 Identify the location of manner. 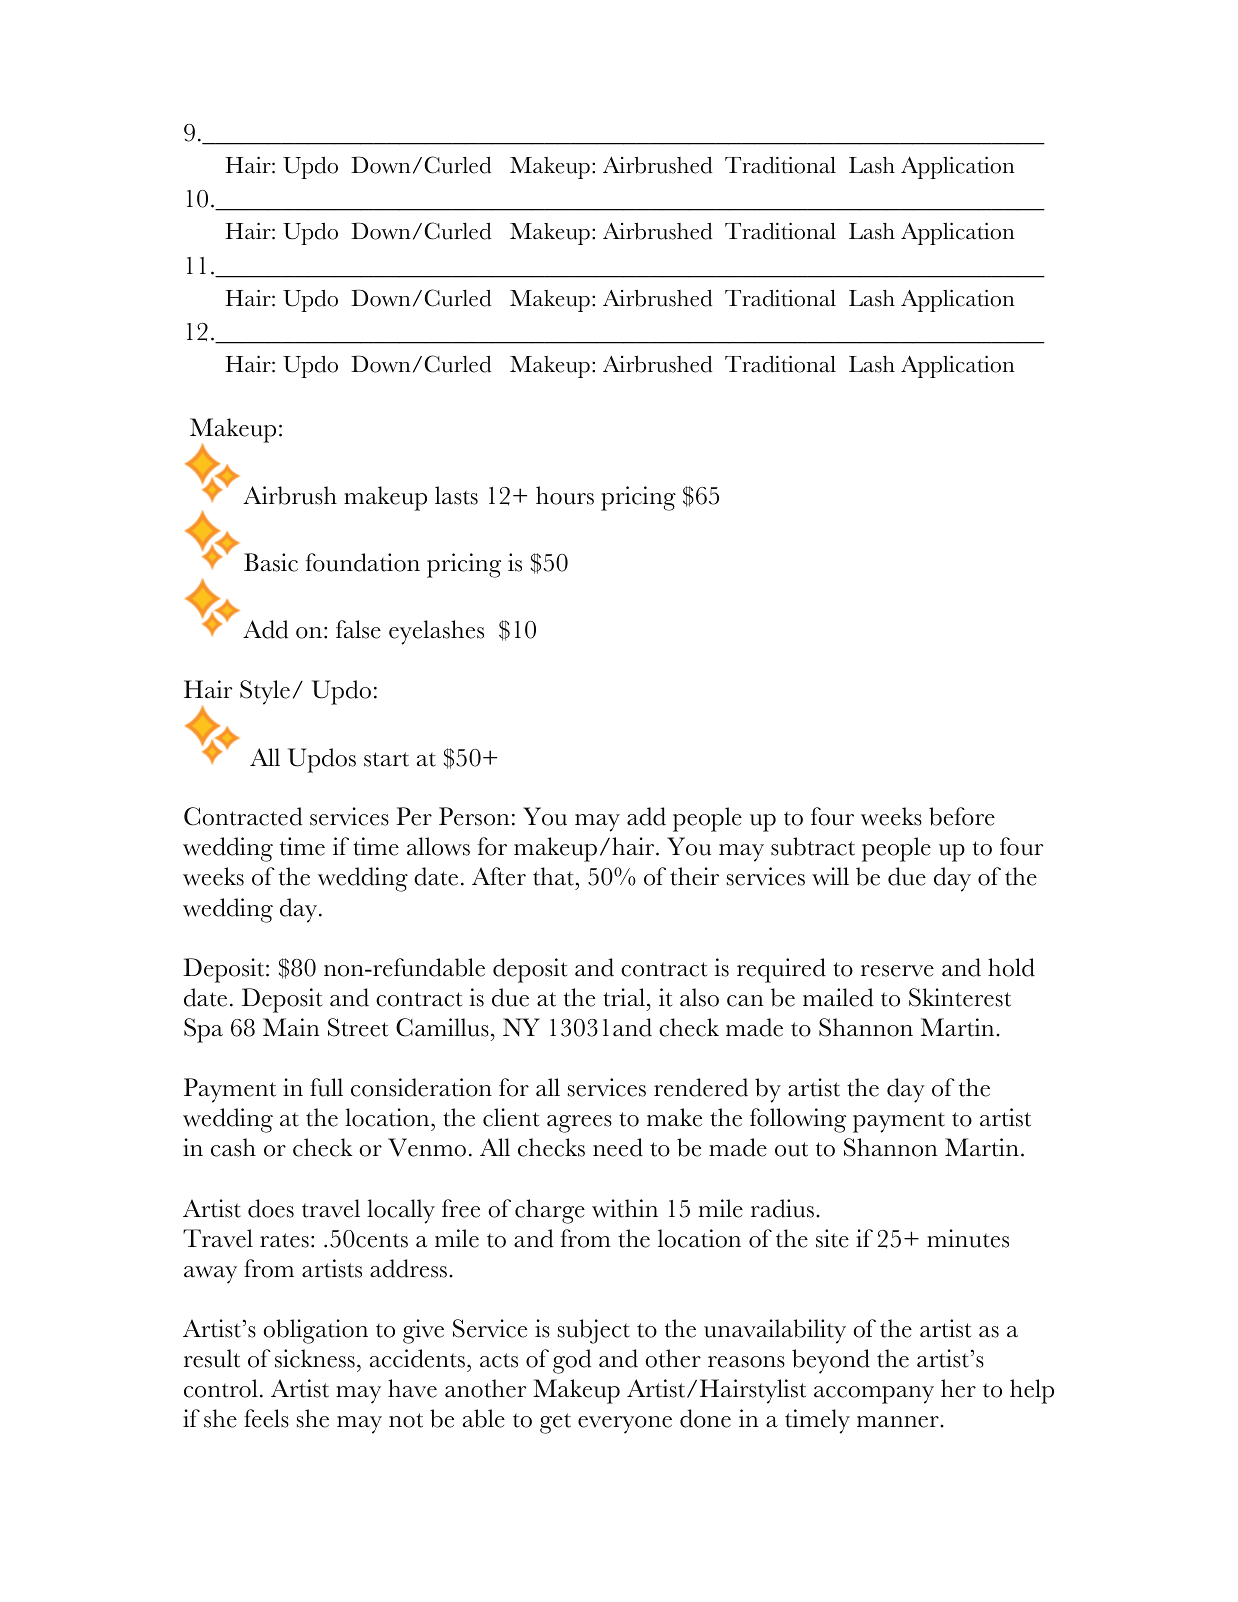
(899, 1422).
